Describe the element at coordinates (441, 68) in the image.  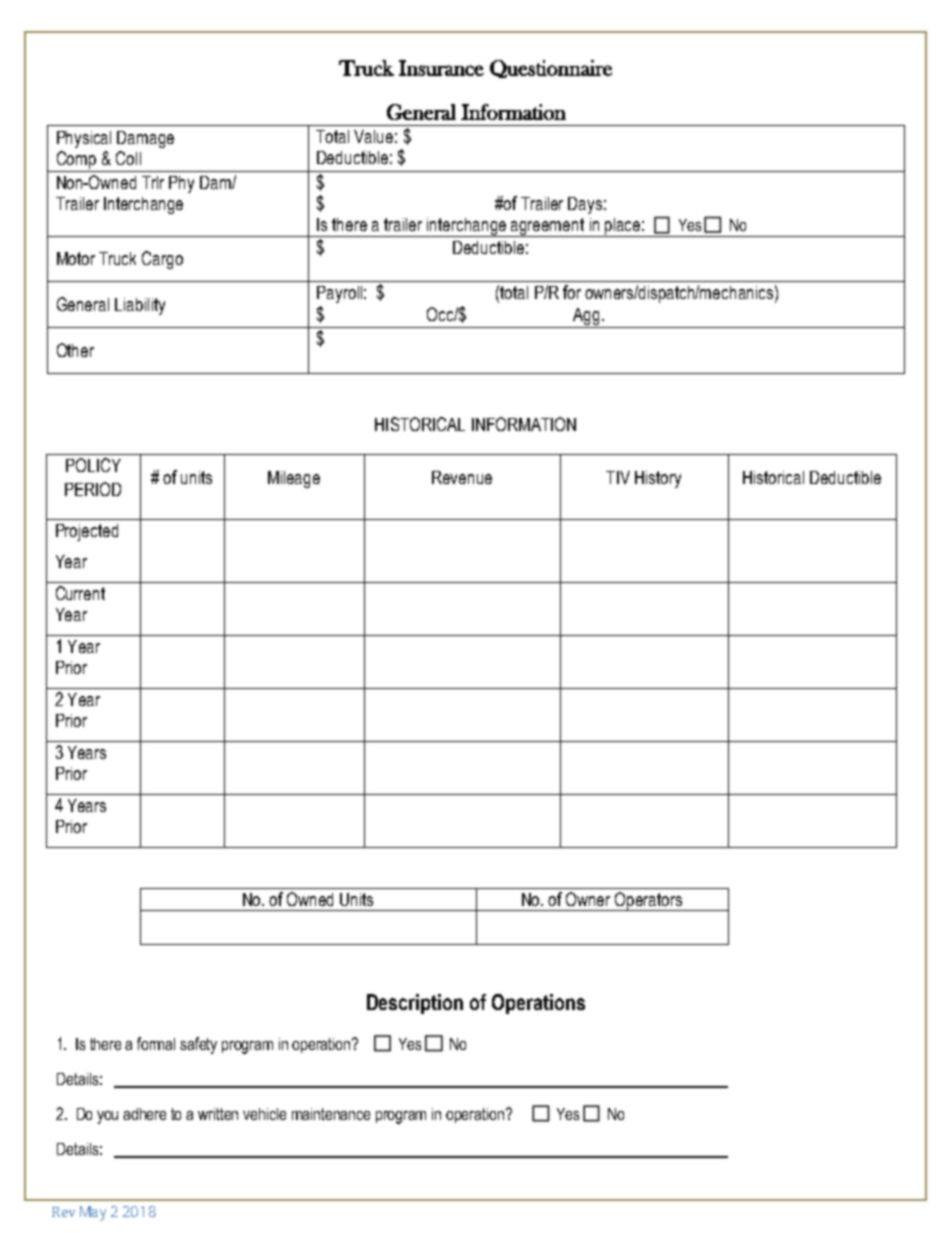
I see `Insurance` at that location.
